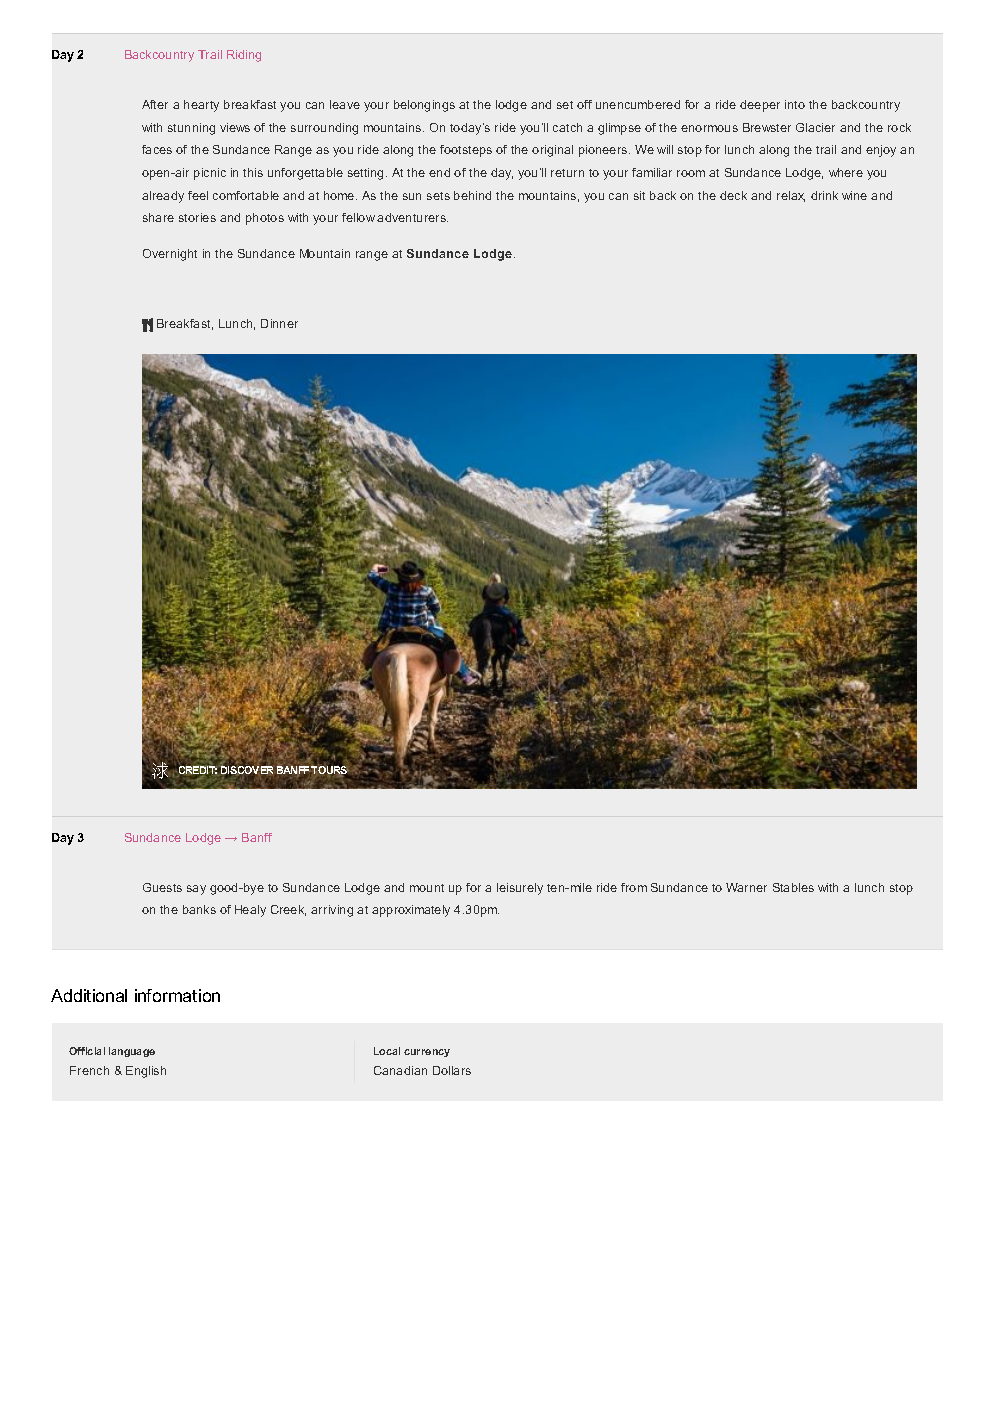 This screenshot has height=1407, width=995. I want to click on CREDIT, so click(198, 770).
